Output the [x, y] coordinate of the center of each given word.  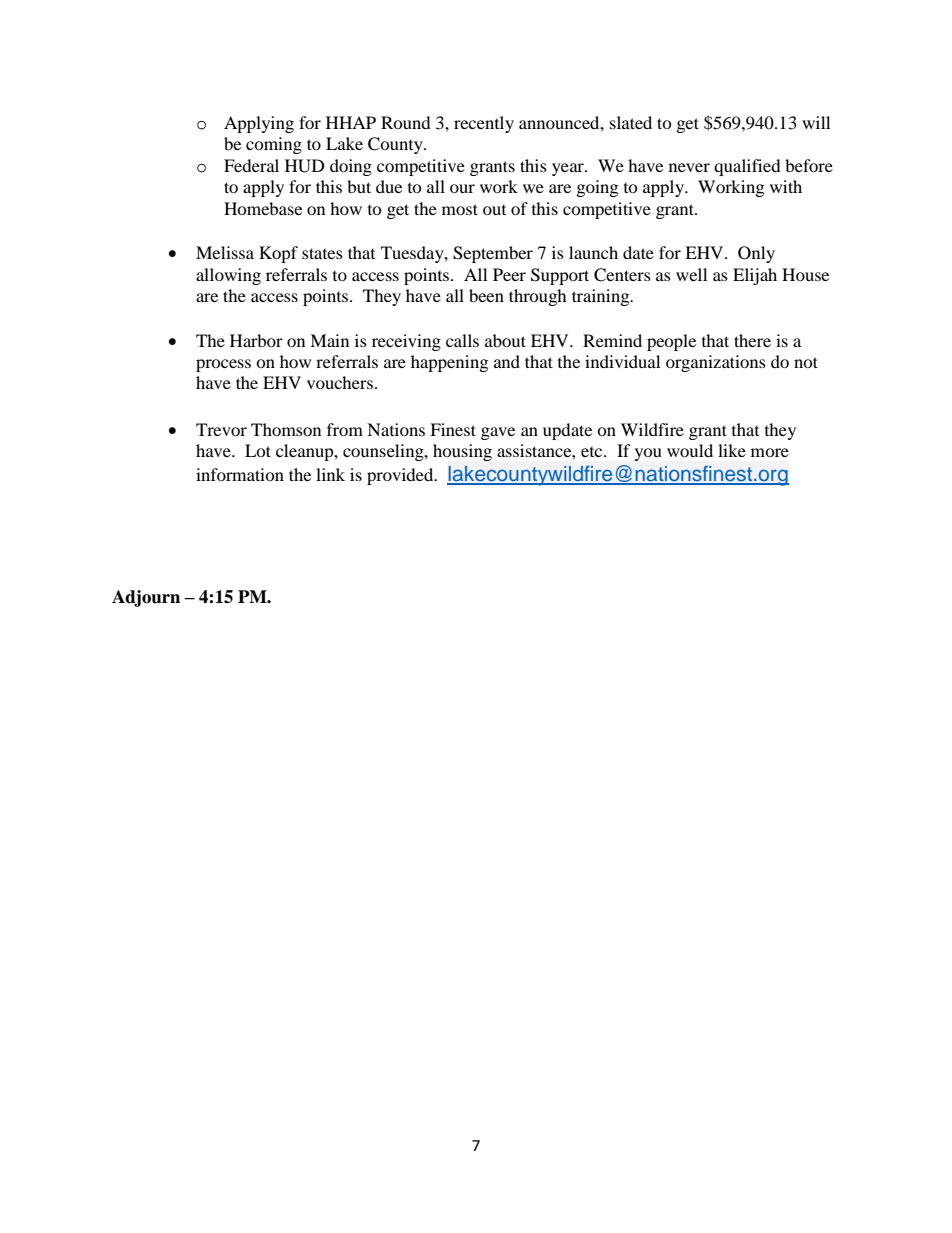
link [330, 474]
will [816, 122]
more [770, 452]
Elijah [755, 276]
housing [462, 452]
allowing [228, 276]
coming [274, 145]
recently [484, 124]
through [538, 297]
